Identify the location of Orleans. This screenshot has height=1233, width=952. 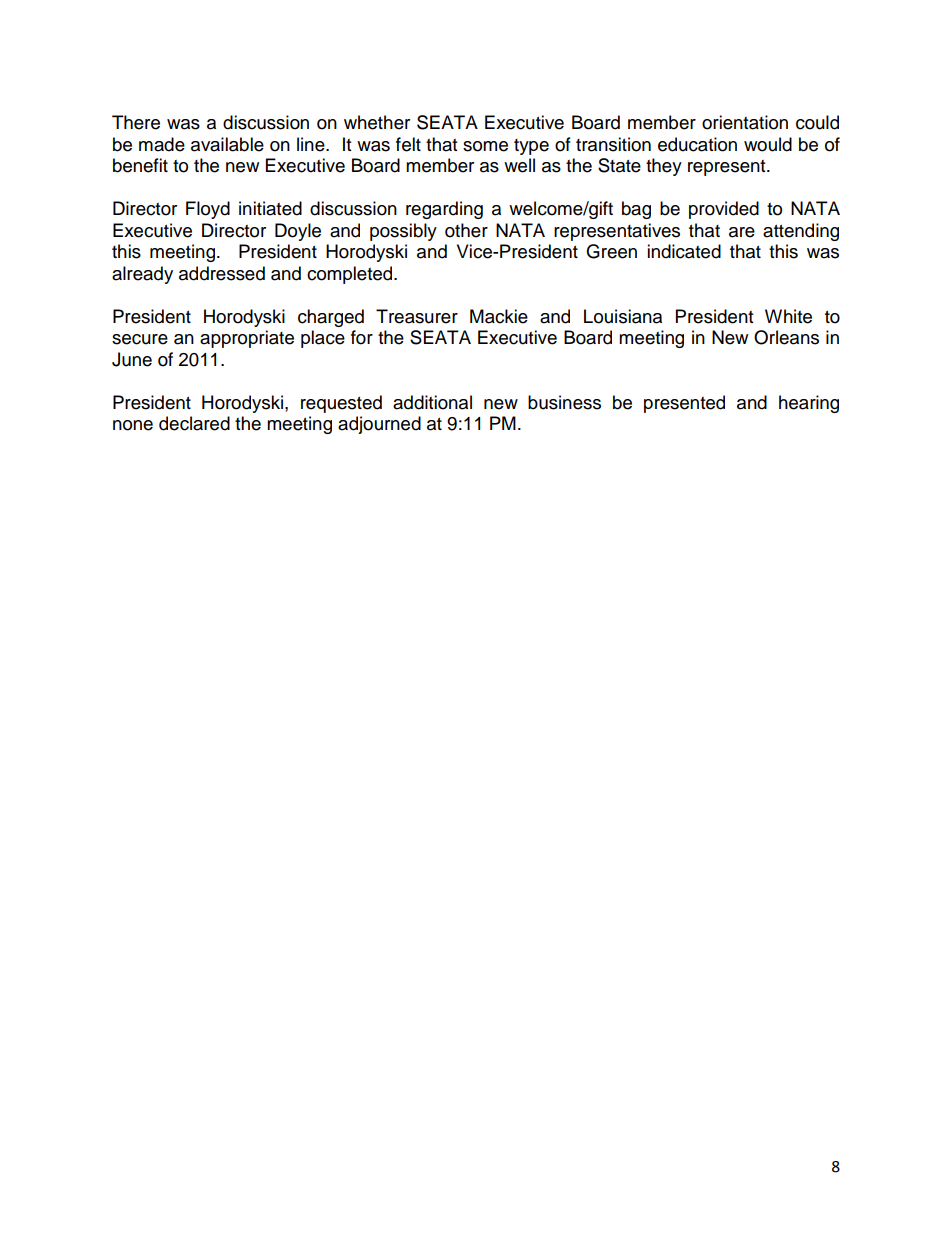
(786, 337).
